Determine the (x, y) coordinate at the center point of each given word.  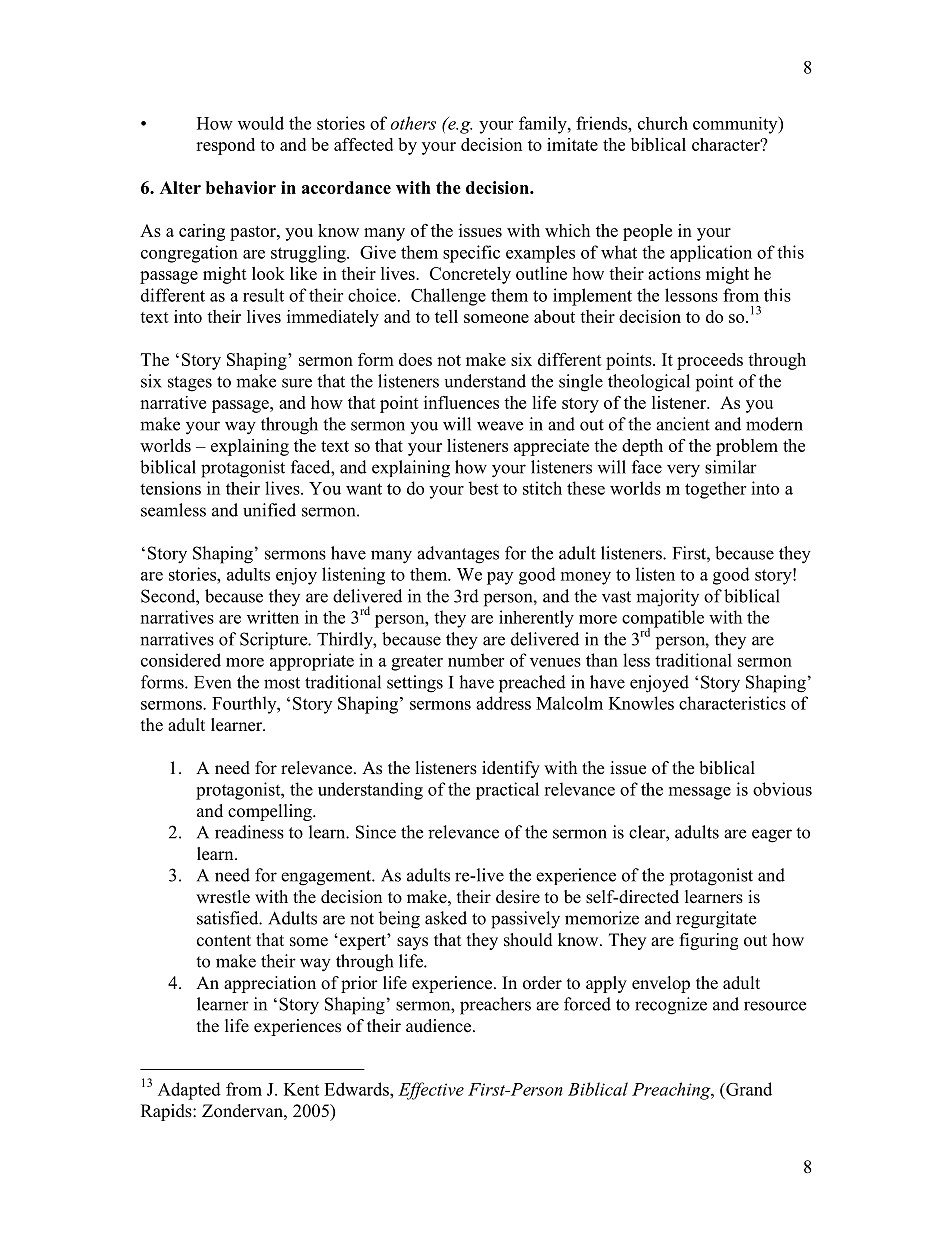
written (273, 617)
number (476, 660)
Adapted (189, 1091)
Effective (431, 1091)
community (736, 125)
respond (225, 146)
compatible (663, 620)
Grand (748, 1089)
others (413, 123)
